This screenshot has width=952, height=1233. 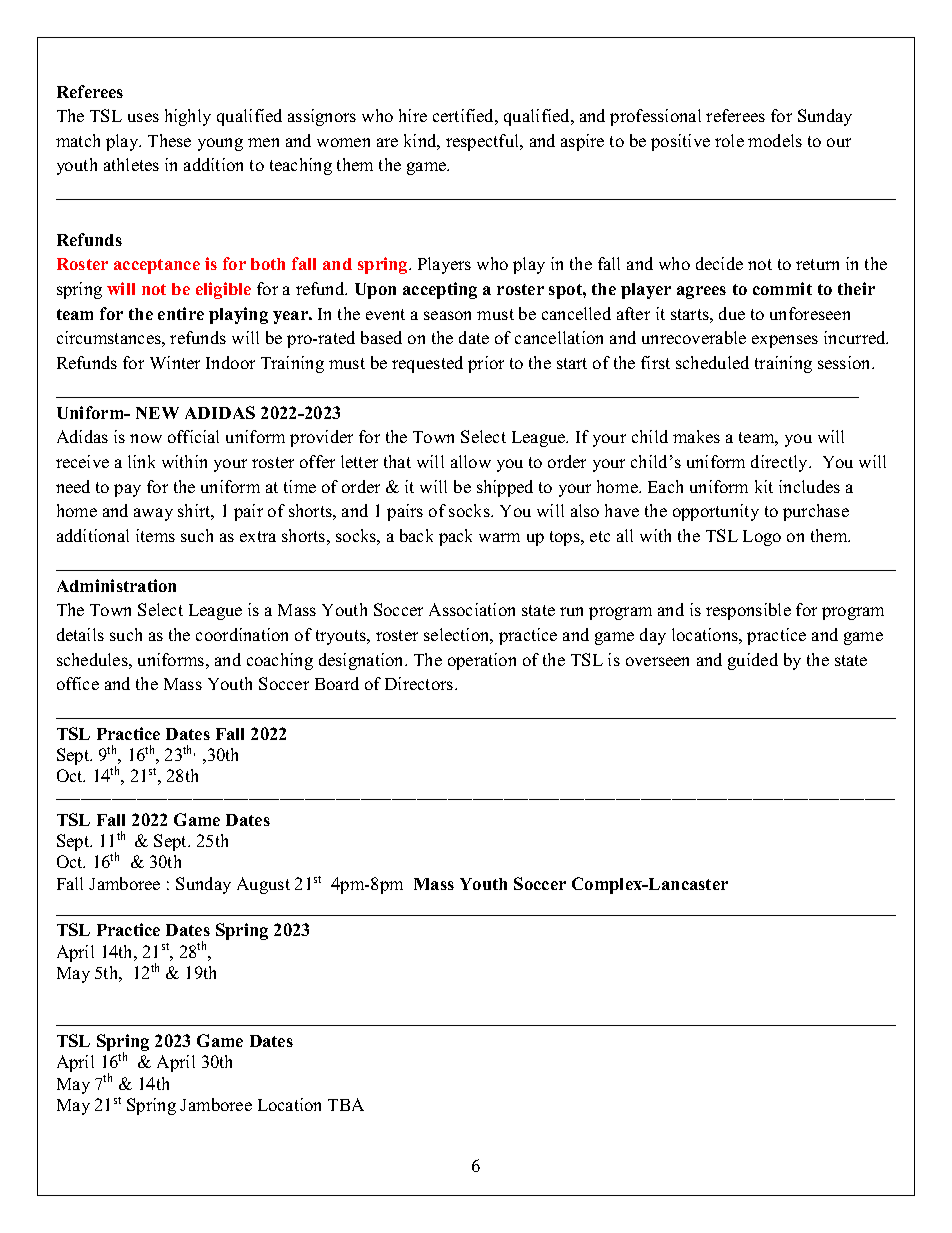 What do you see at coordinates (175, 362) in the screenshot?
I see `Winter` at bounding box center [175, 362].
